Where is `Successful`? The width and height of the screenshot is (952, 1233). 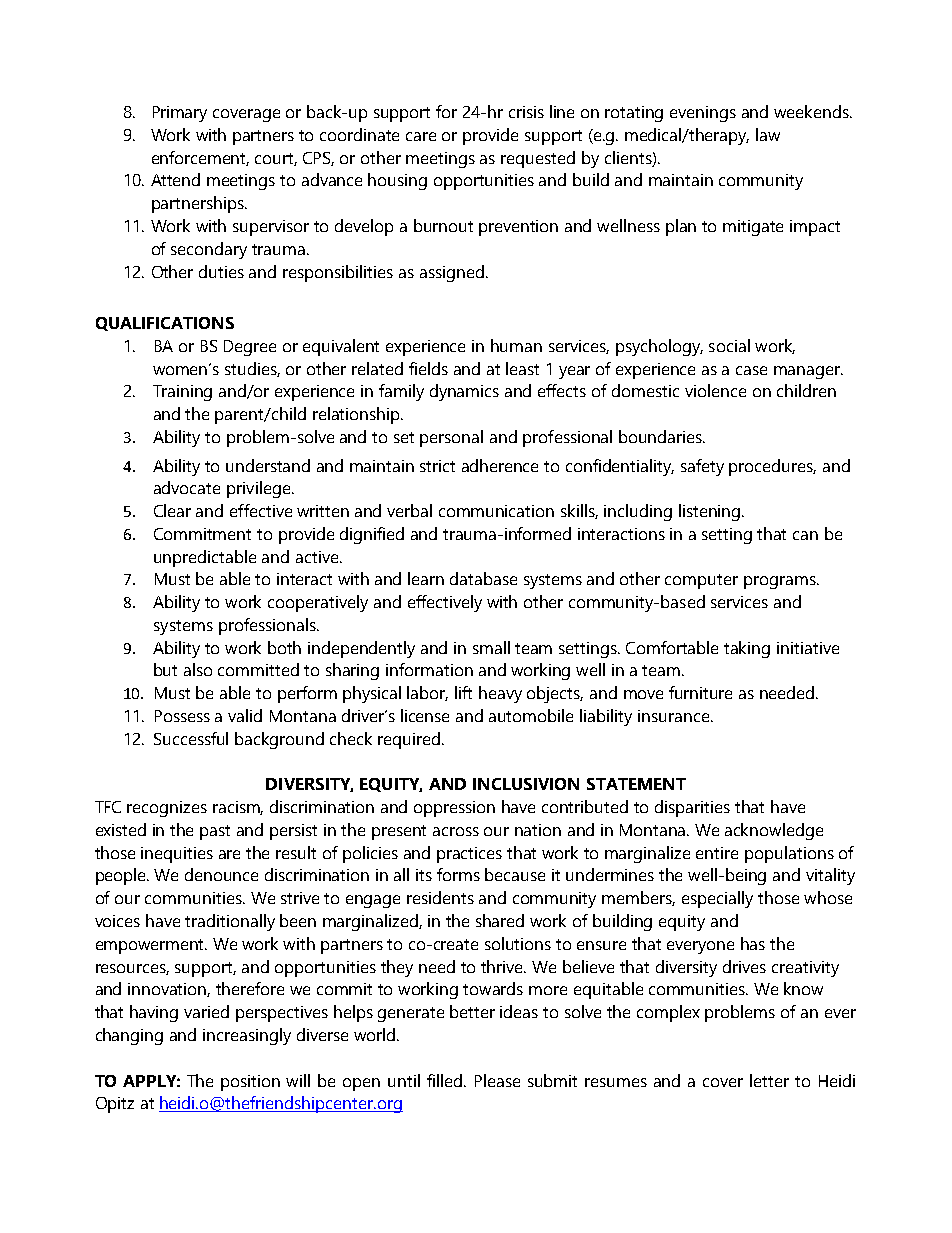
Successful is located at coordinates (191, 738).
